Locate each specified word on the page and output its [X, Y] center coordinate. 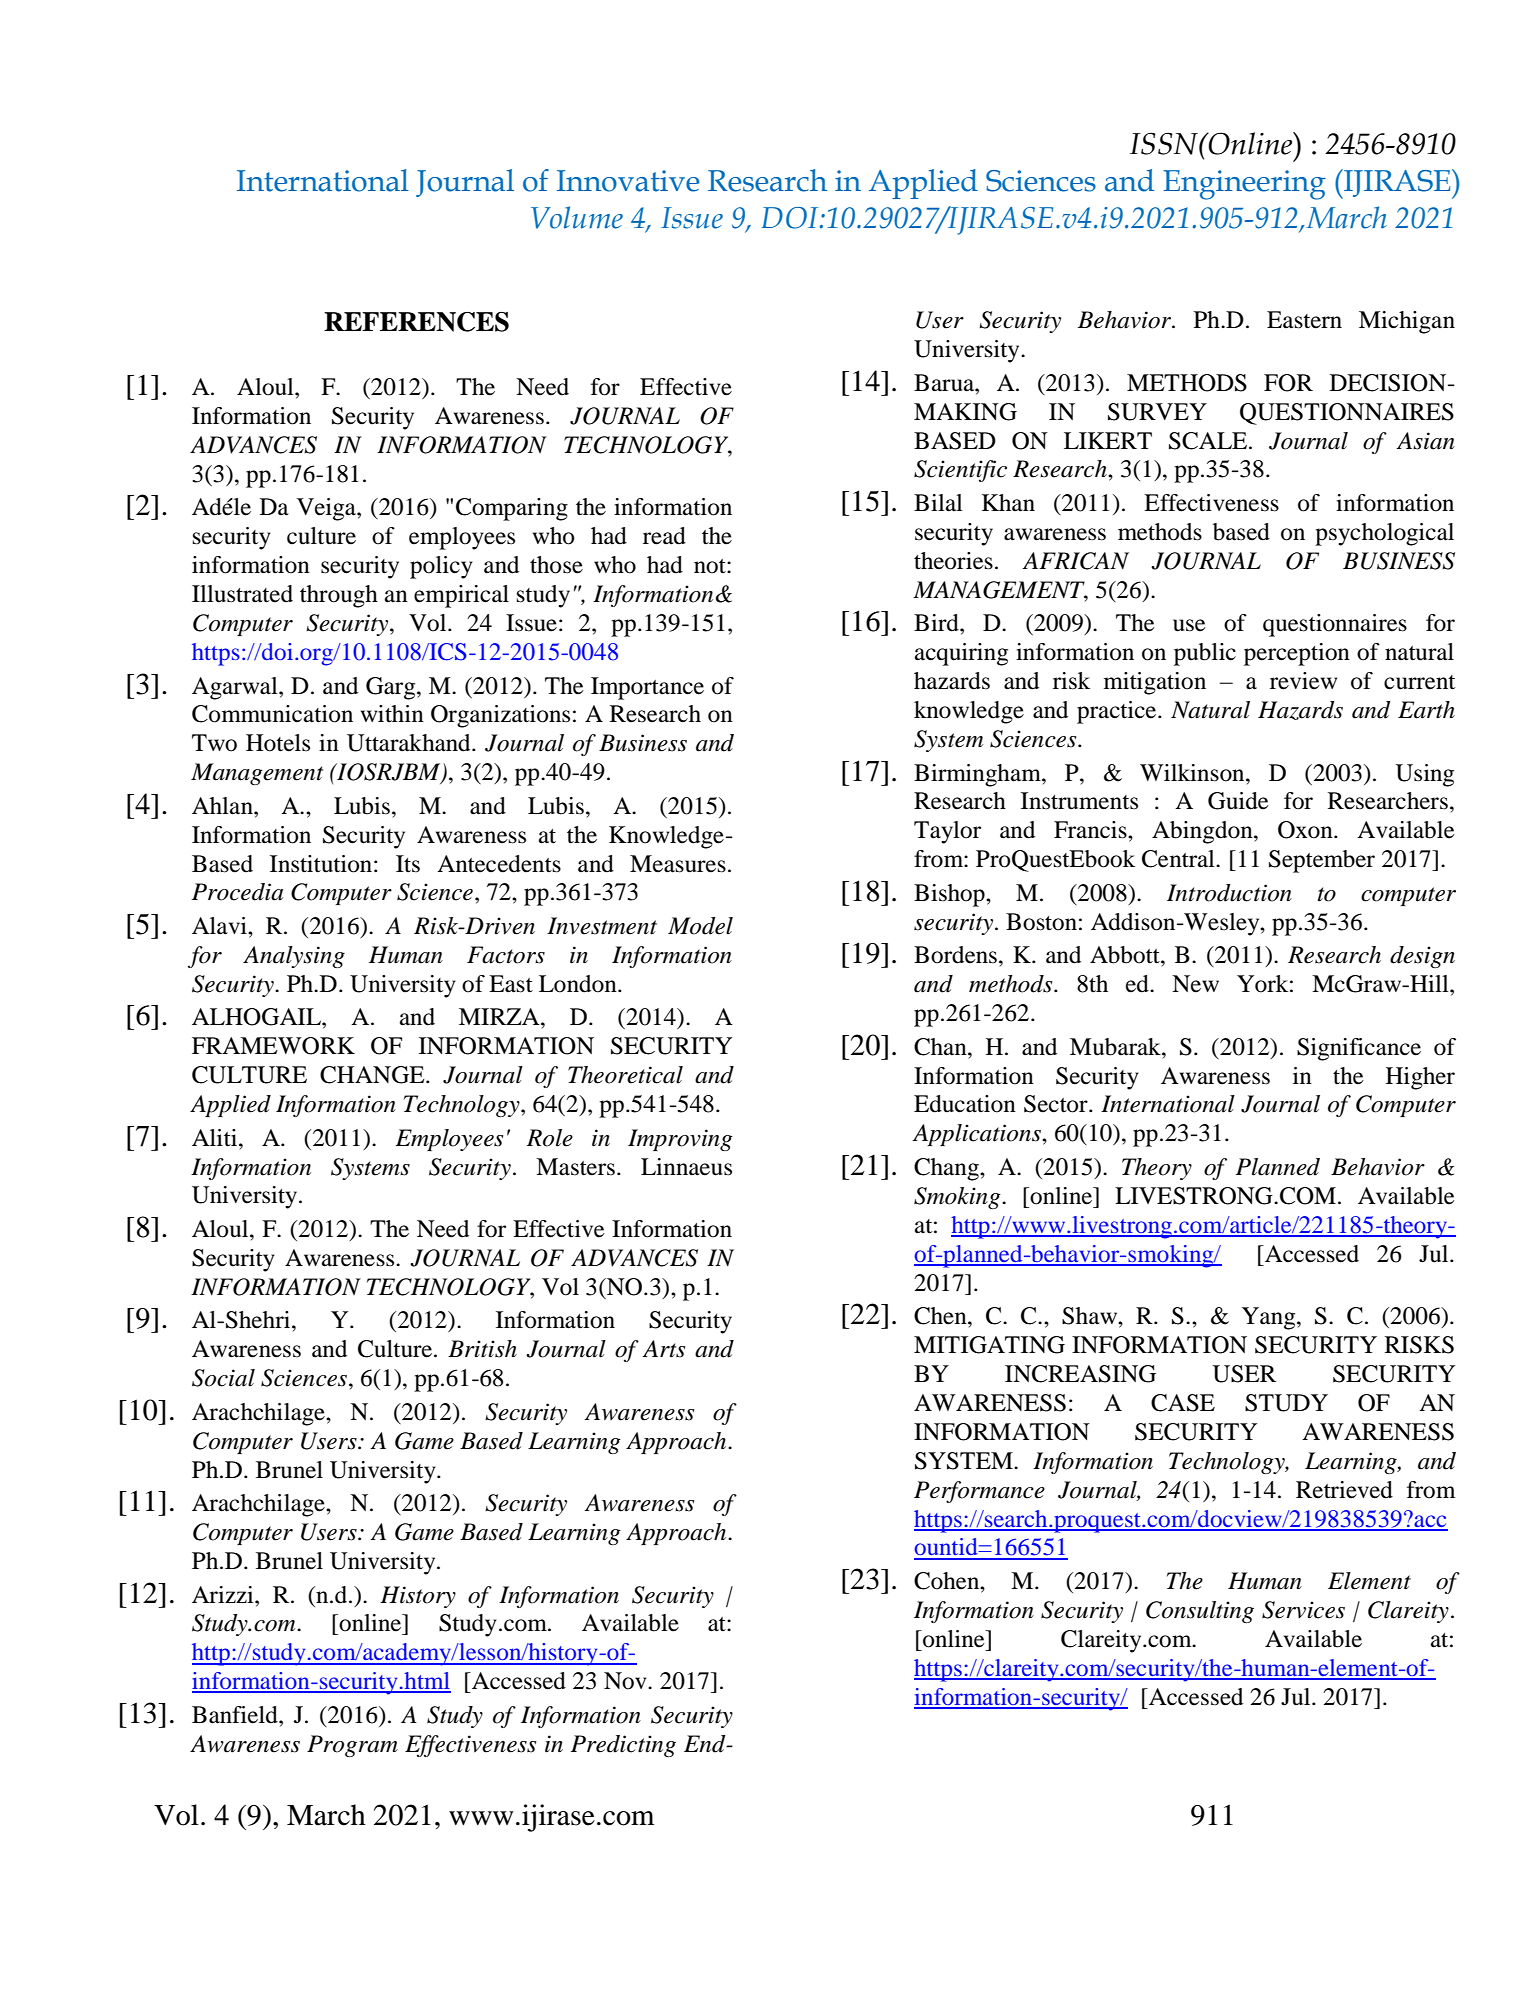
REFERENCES [416, 322]
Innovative [628, 181]
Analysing [294, 957]
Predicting [623, 1746]
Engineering [1244, 185]
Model [700, 926]
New [1195, 984]
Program [352, 1746]
